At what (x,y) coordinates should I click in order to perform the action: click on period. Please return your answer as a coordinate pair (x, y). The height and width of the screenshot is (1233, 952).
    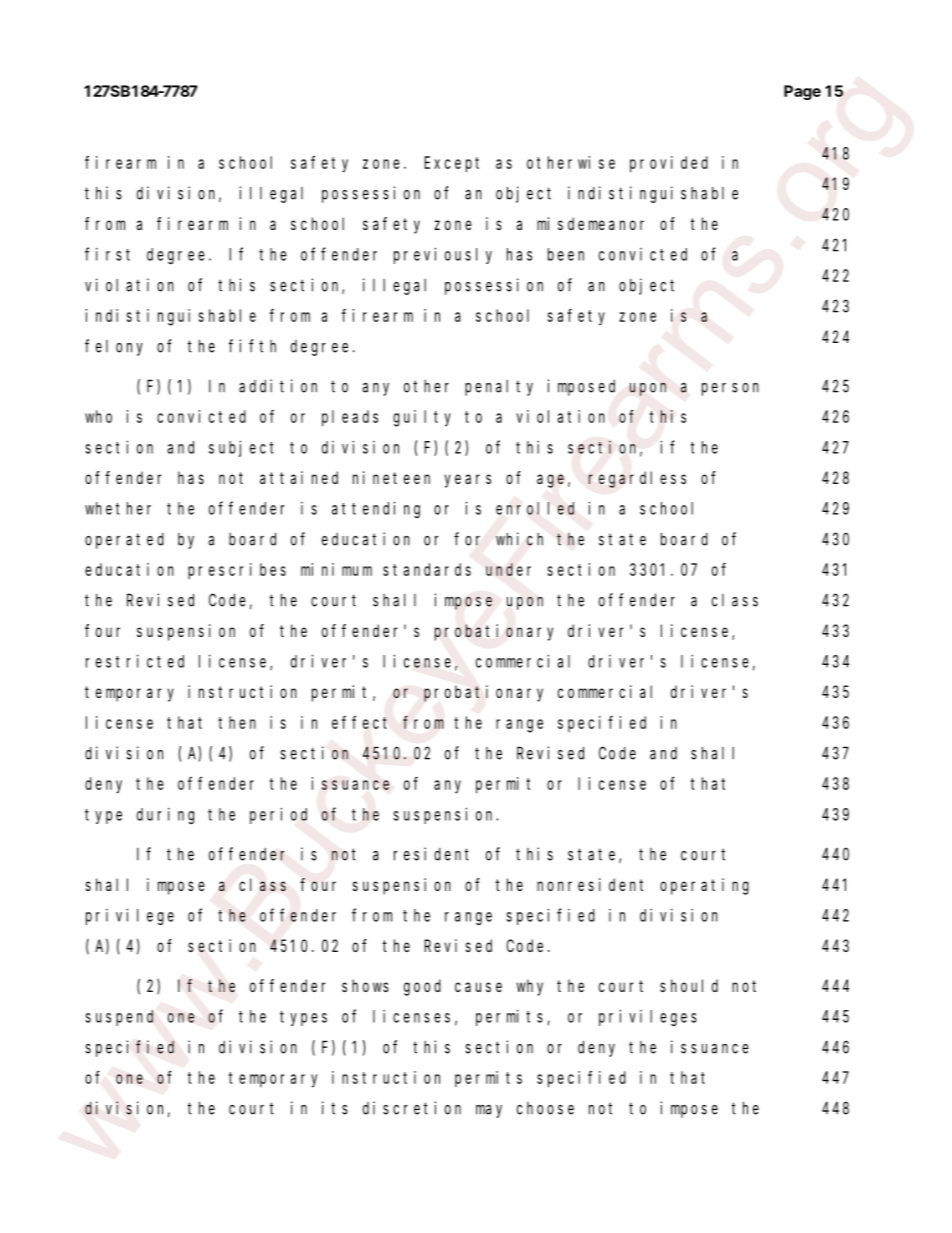
    Looking at the image, I should click on (278, 815).
